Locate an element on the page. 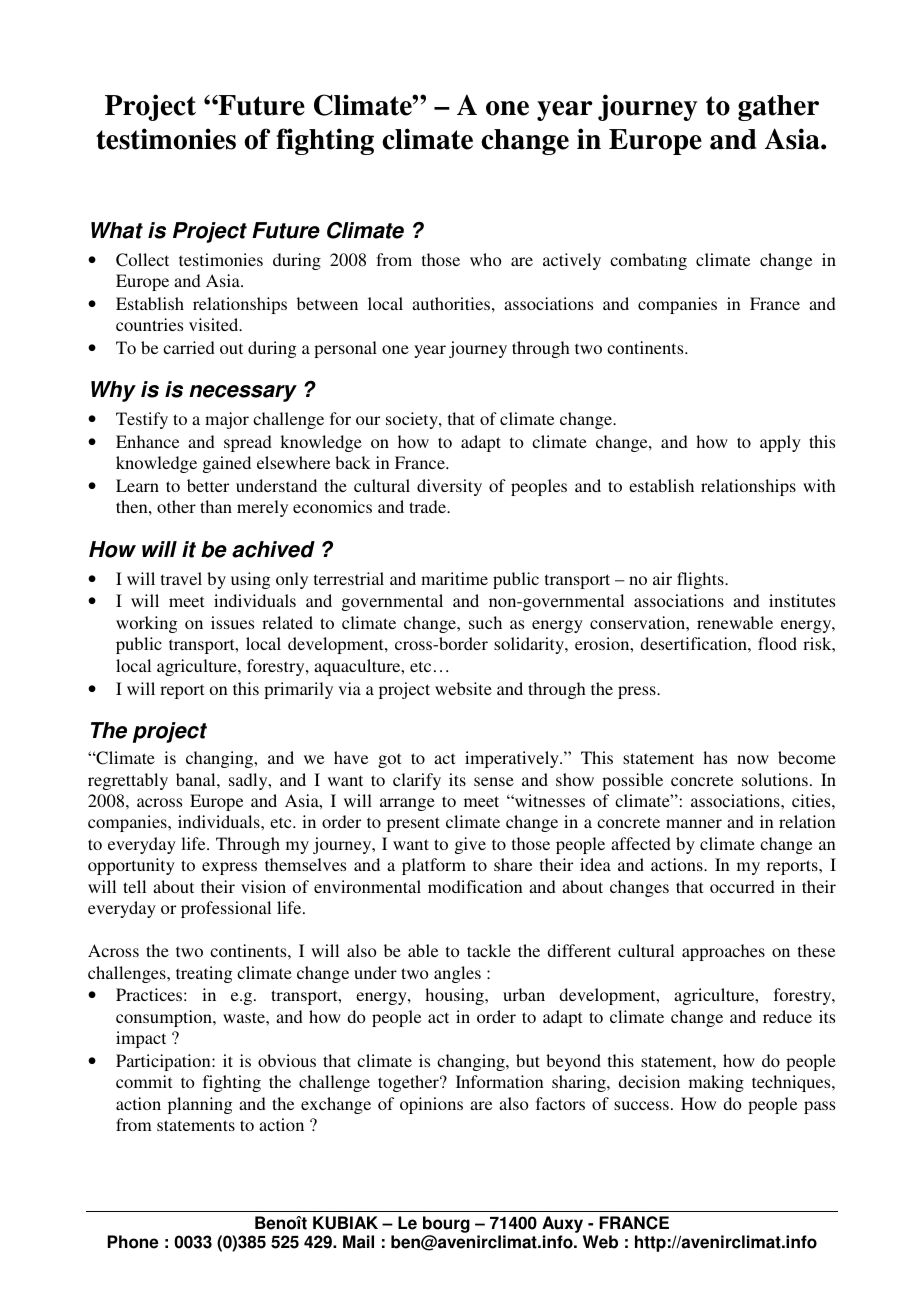 The image size is (924, 1308). gather is located at coordinates (778, 108).
